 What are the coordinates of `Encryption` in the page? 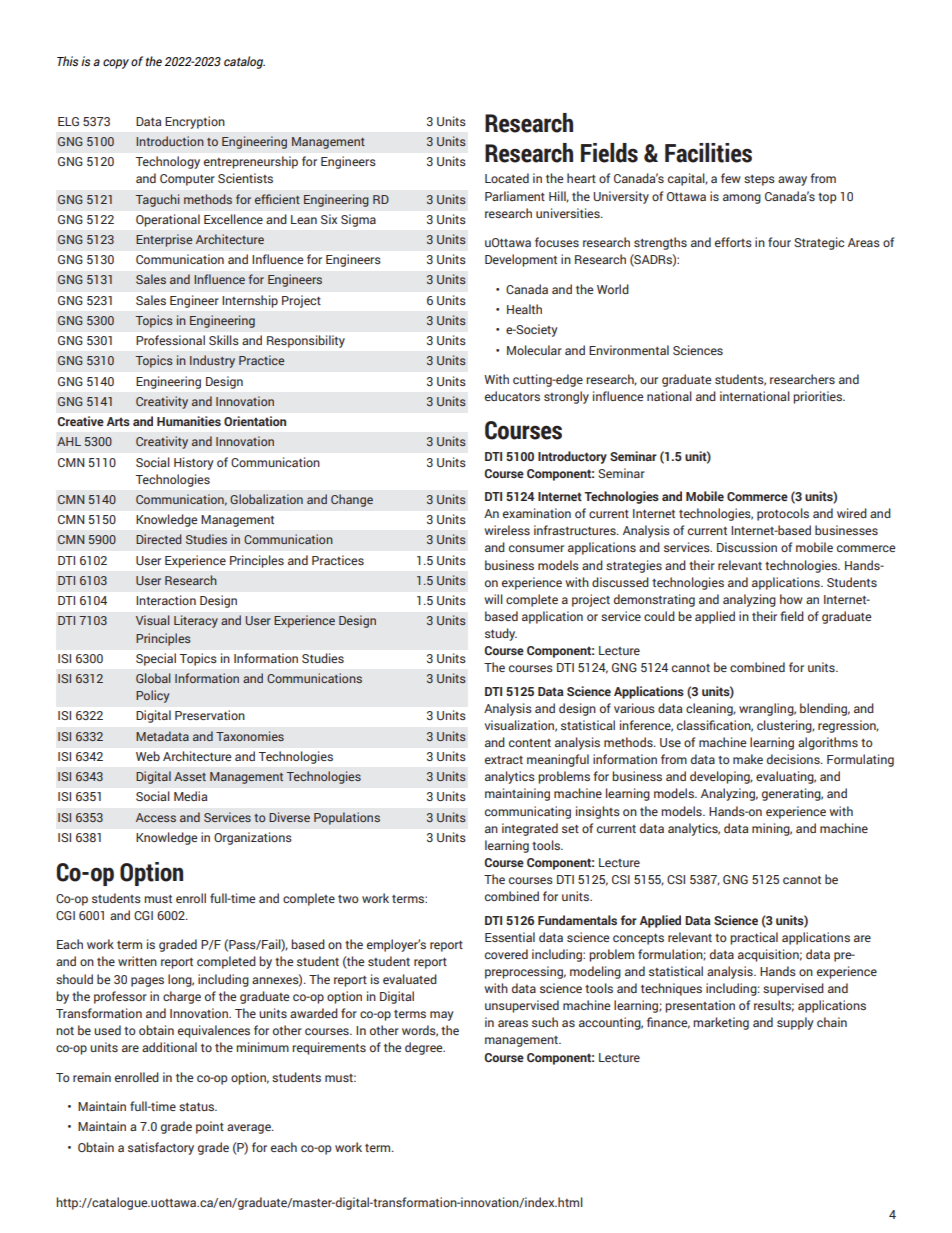 It's located at (195, 122).
